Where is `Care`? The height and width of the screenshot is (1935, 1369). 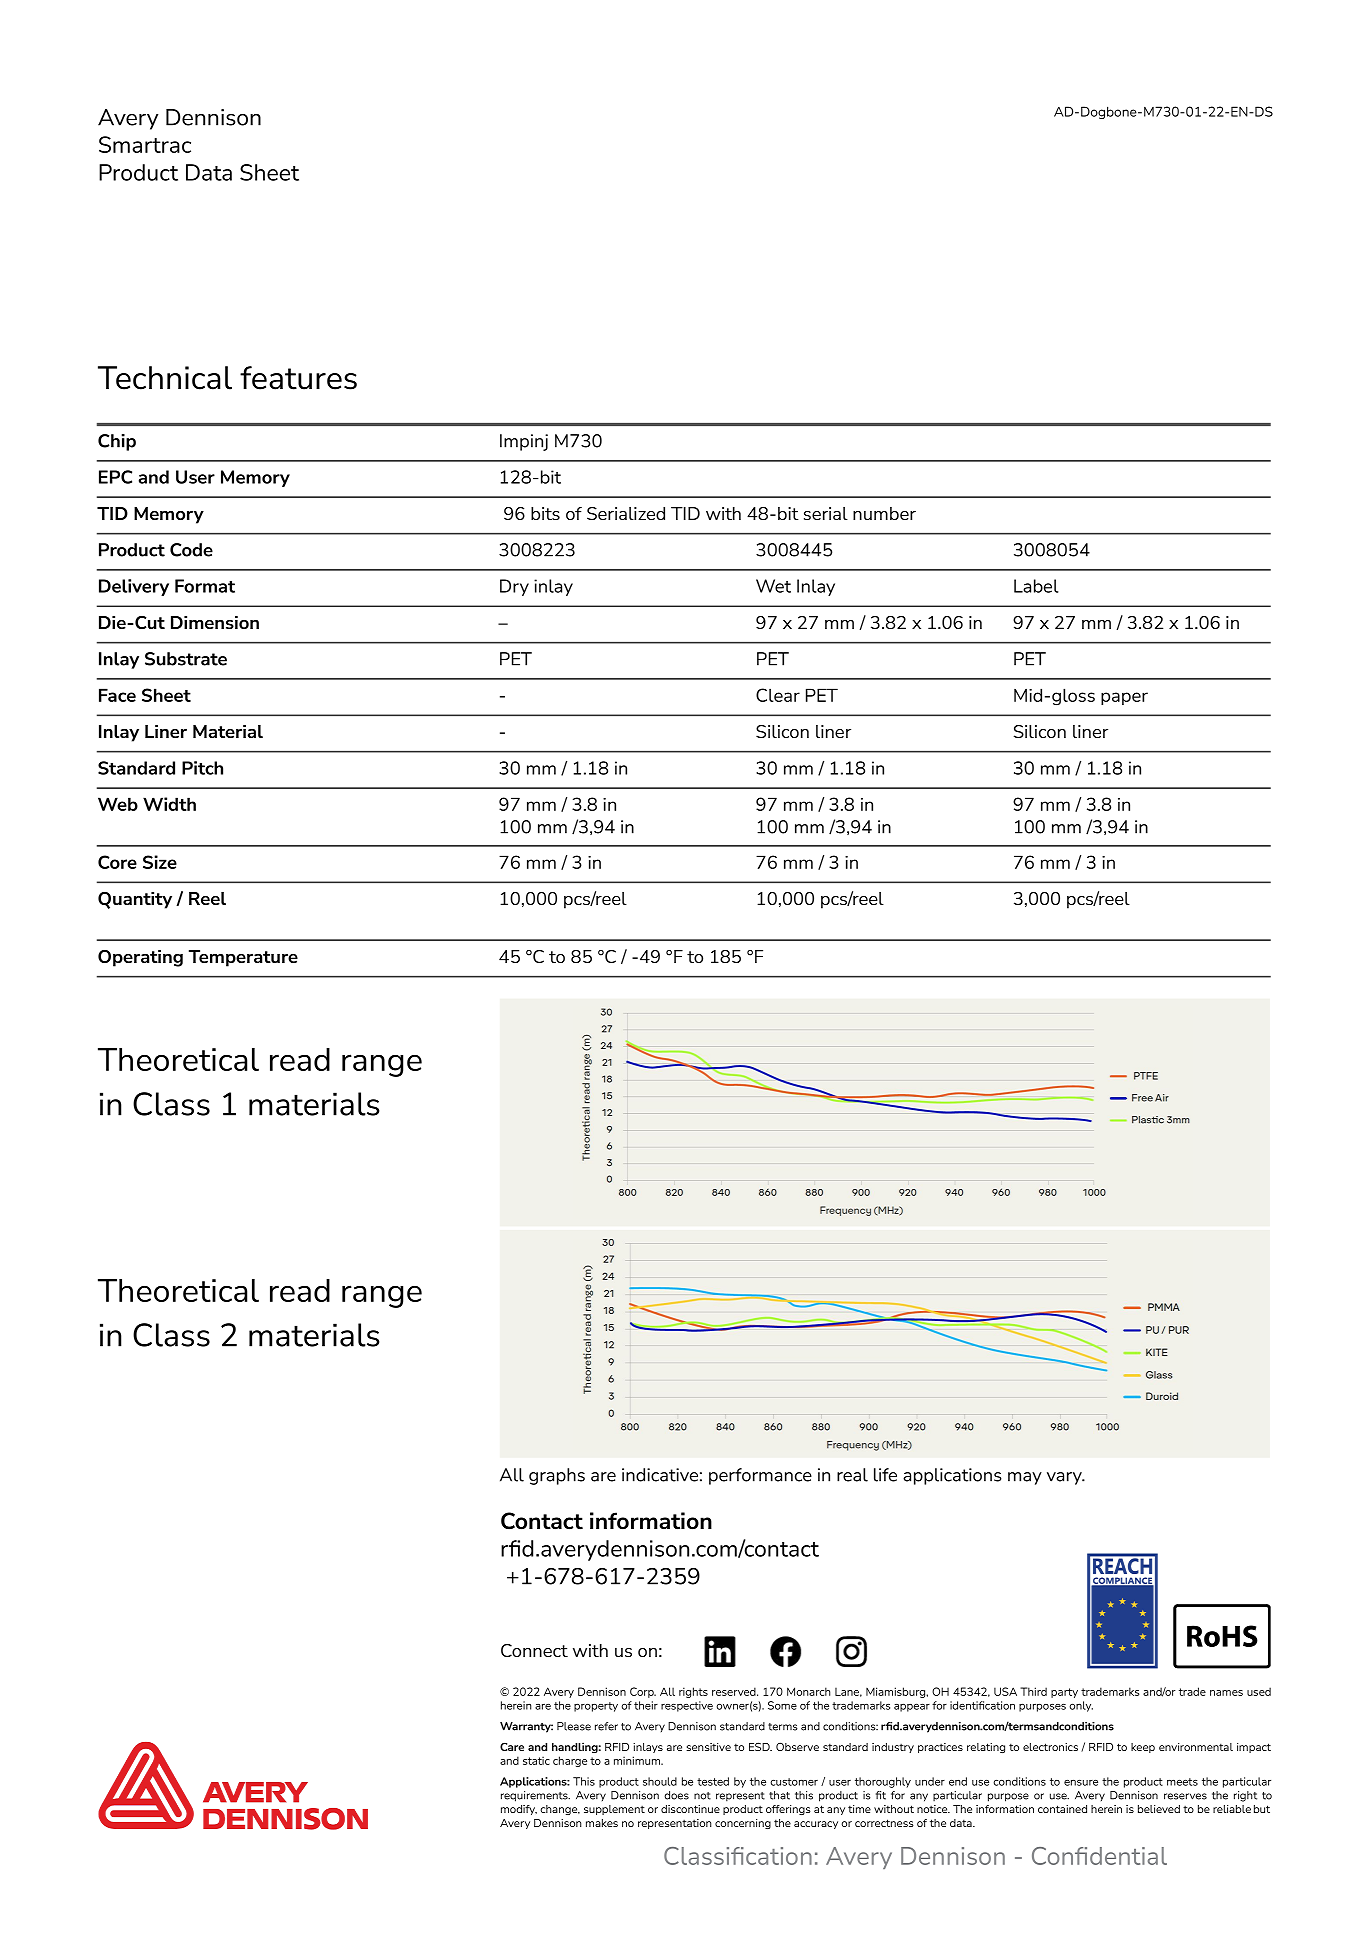 Care is located at coordinates (512, 1746).
